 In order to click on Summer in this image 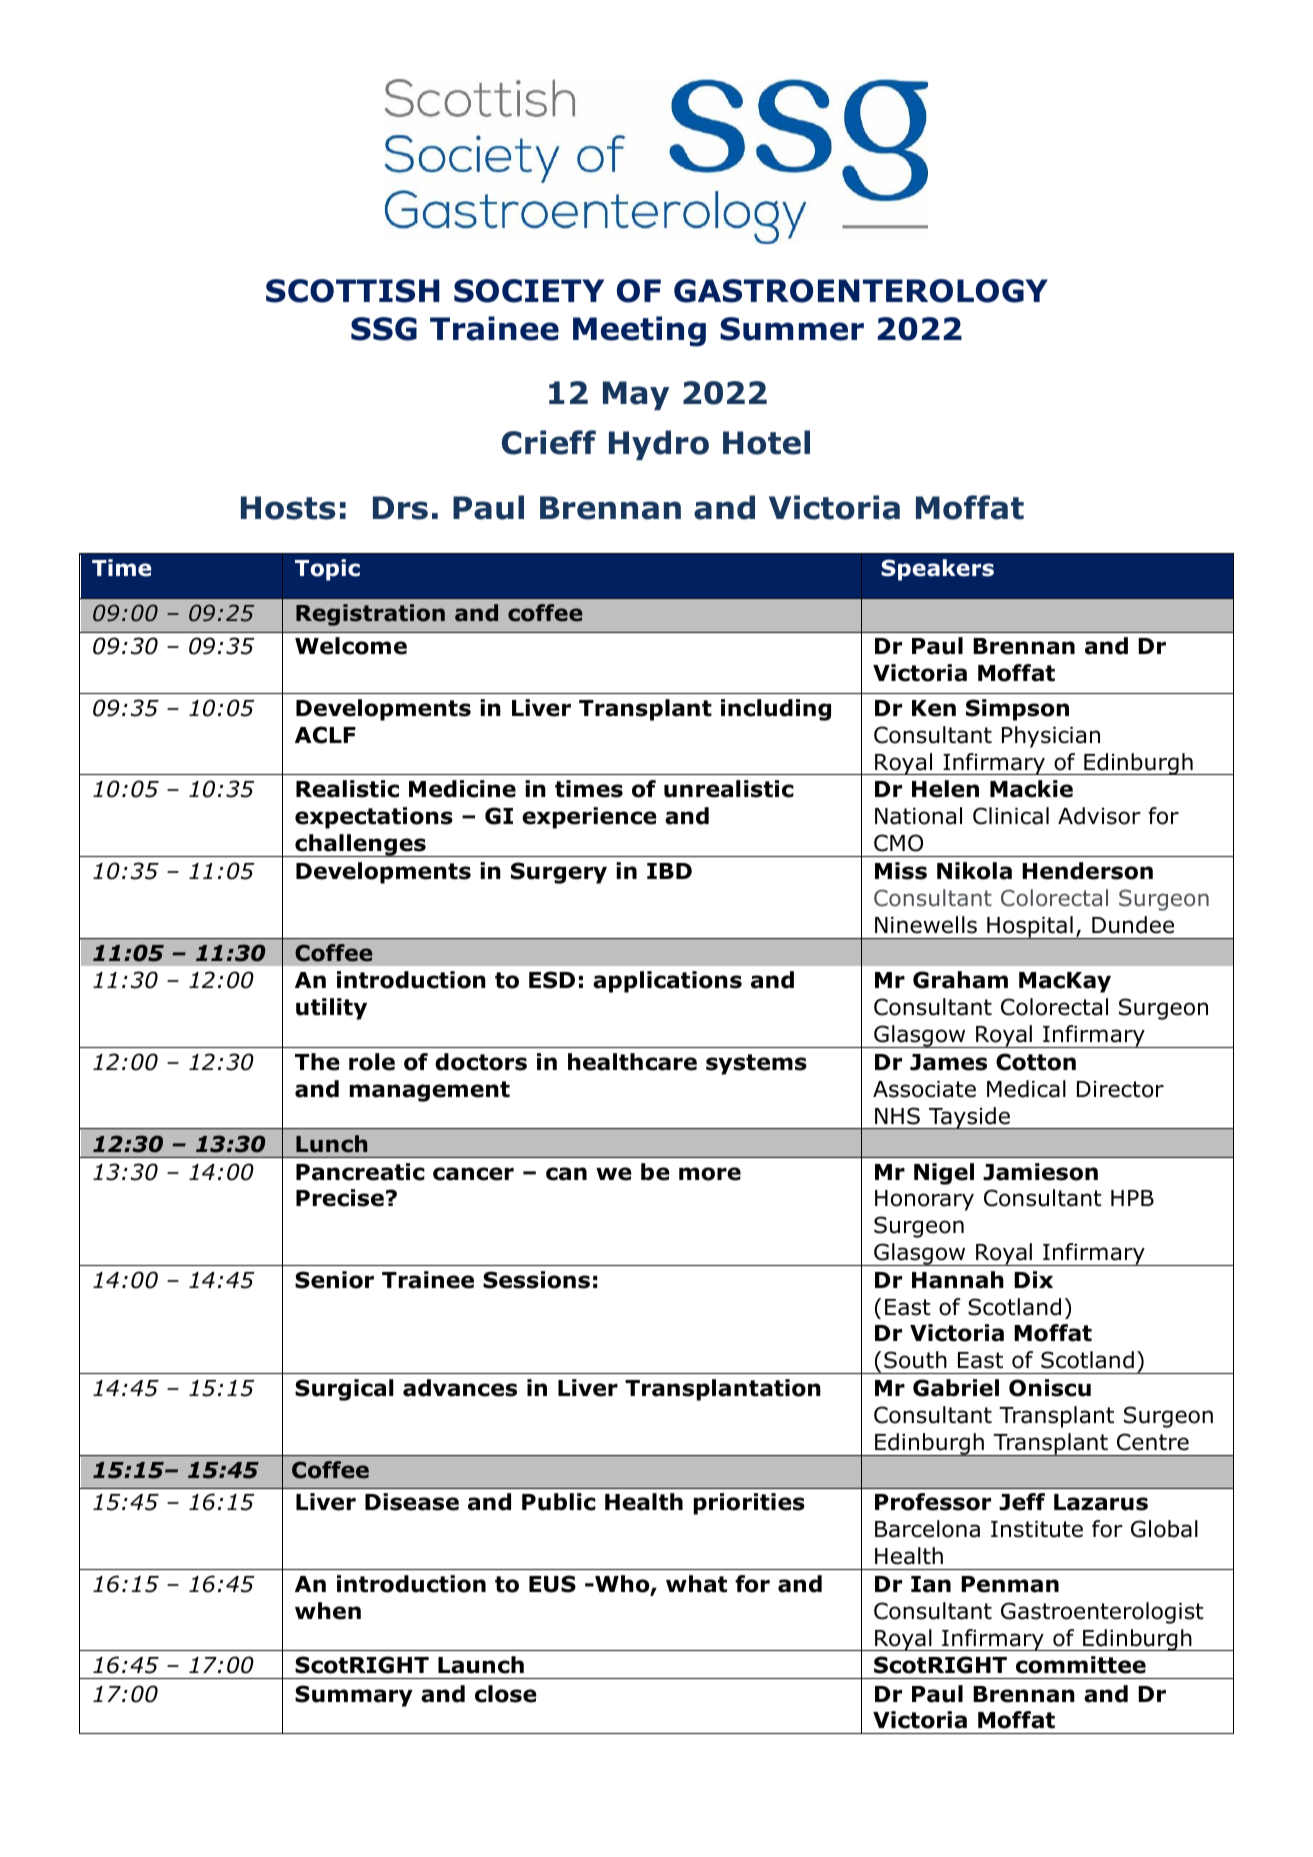, I will do `click(792, 329)`.
